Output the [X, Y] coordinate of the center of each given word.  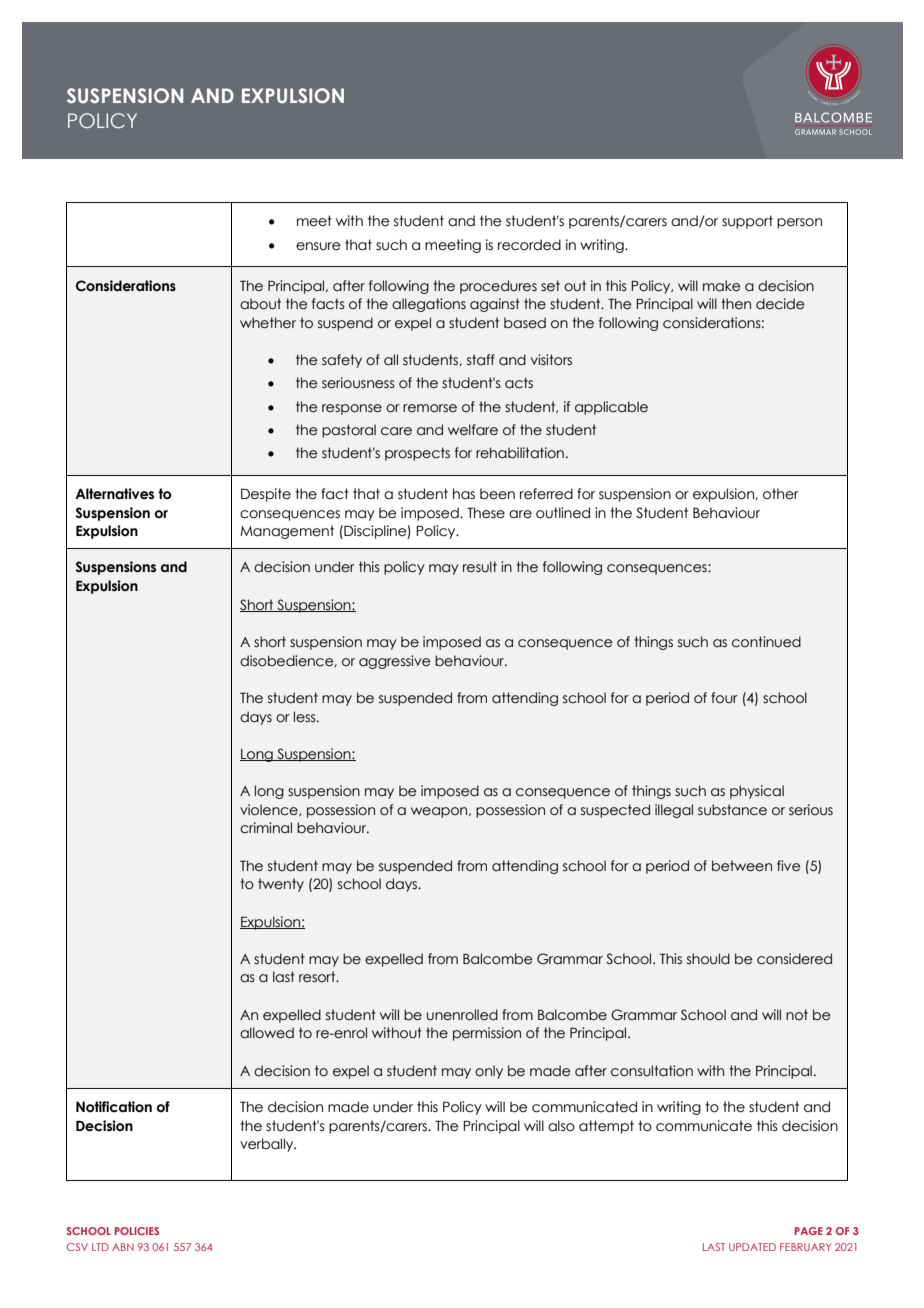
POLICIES [137, 1231]
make [721, 286]
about [260, 304]
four [724, 698]
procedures [498, 287]
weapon [440, 812]
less [306, 717]
